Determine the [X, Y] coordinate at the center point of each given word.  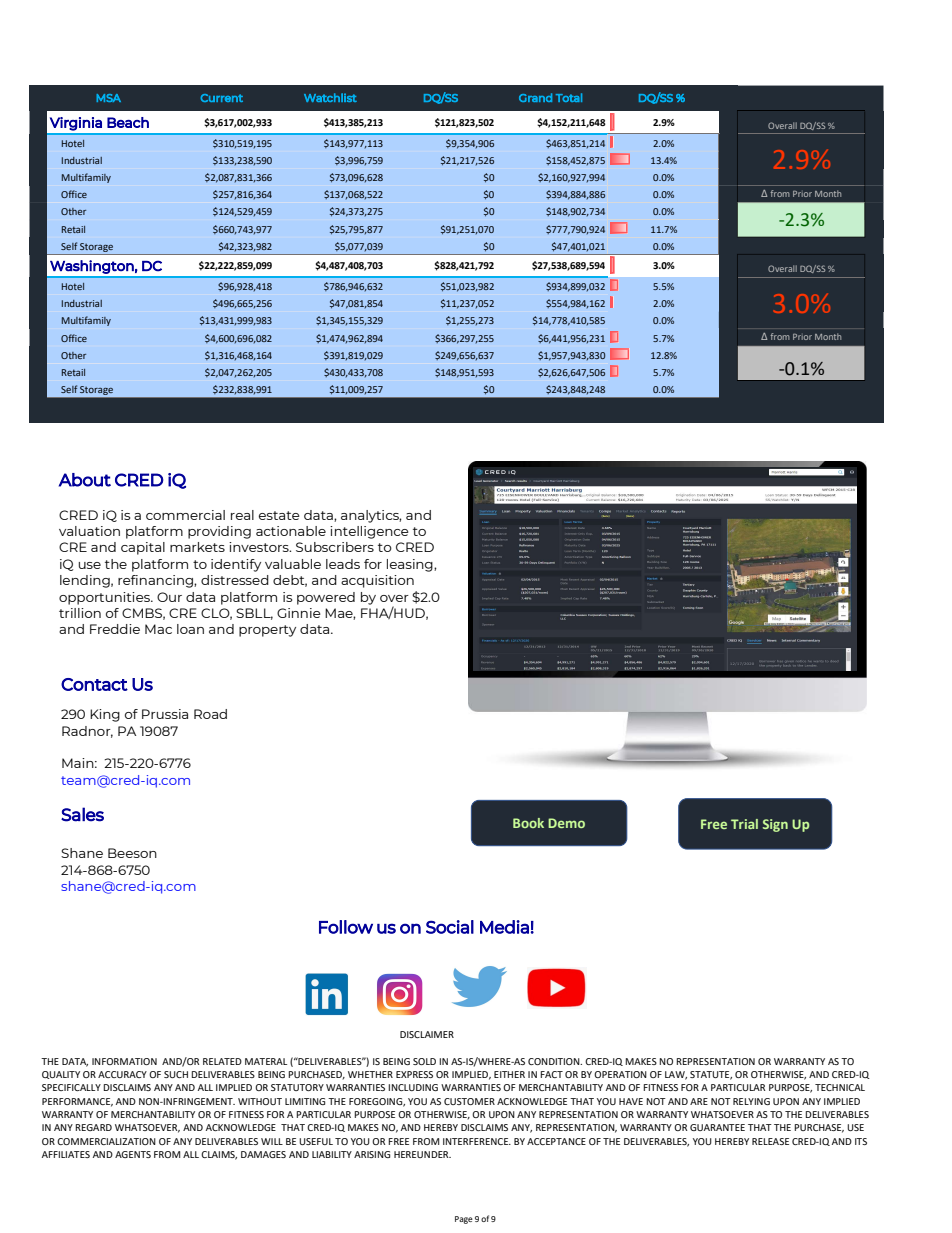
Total [569, 97]
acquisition [377, 581]
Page [464, 1220]
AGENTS [133, 1154]
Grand [535, 97]
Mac [158, 629]
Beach [128, 122]
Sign [775, 825]
